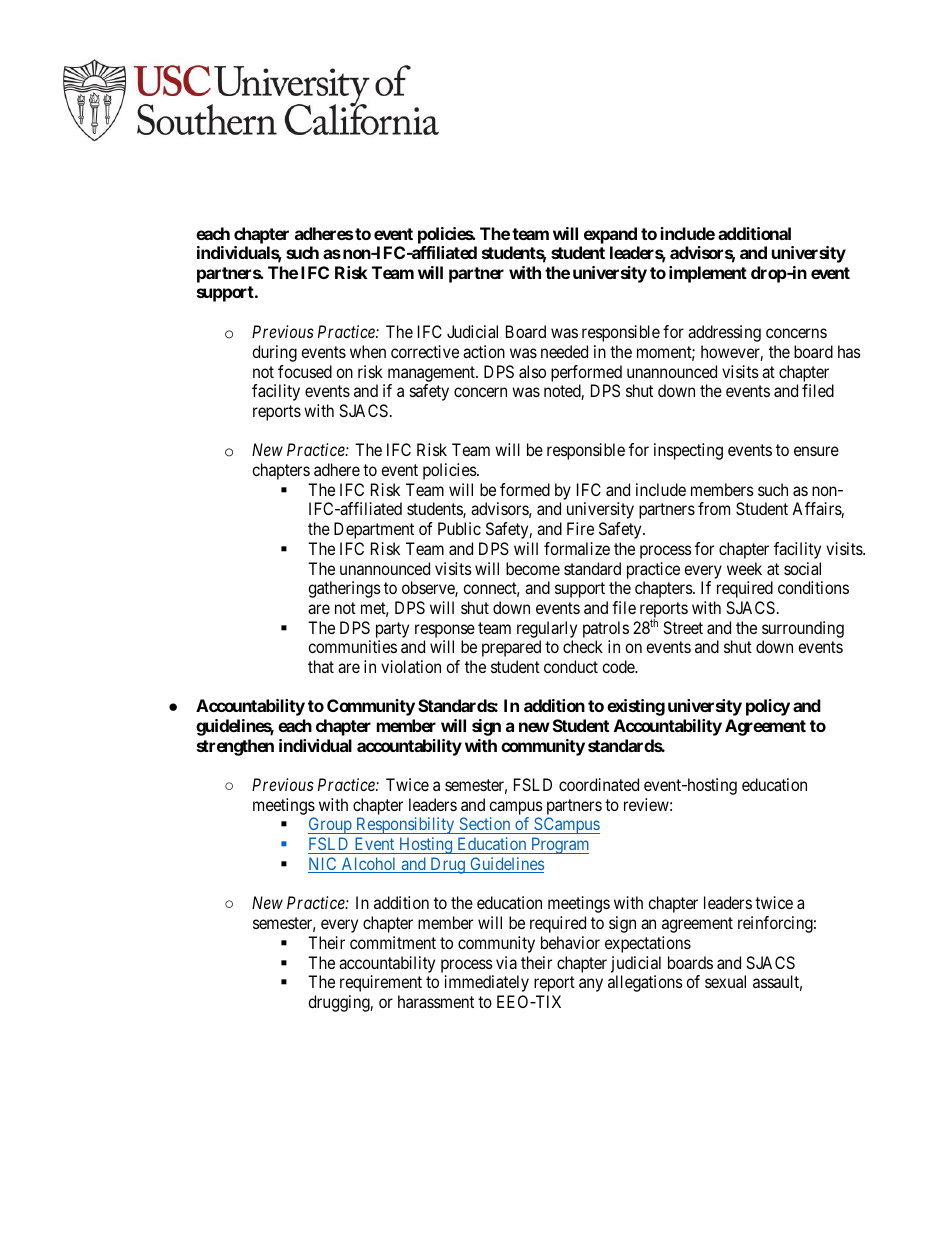 The image size is (952, 1233). Describe the element at coordinates (506, 962) in the image. I see `via` at that location.
